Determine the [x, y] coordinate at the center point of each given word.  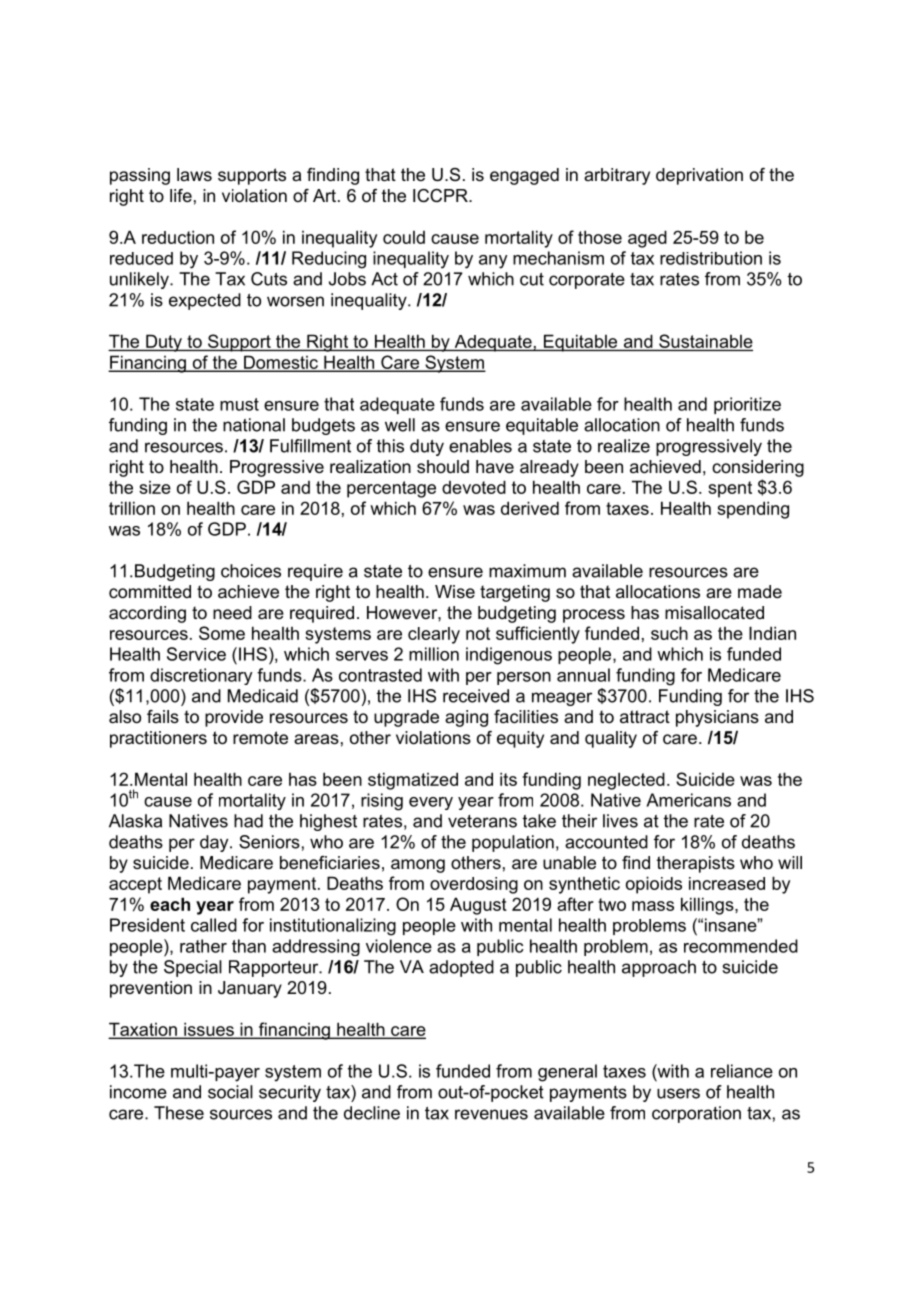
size [155, 487]
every [431, 803]
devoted [474, 487]
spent [730, 489]
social [230, 1092]
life [181, 195]
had [248, 821]
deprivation [699, 176]
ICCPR [441, 195]
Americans [688, 800]
